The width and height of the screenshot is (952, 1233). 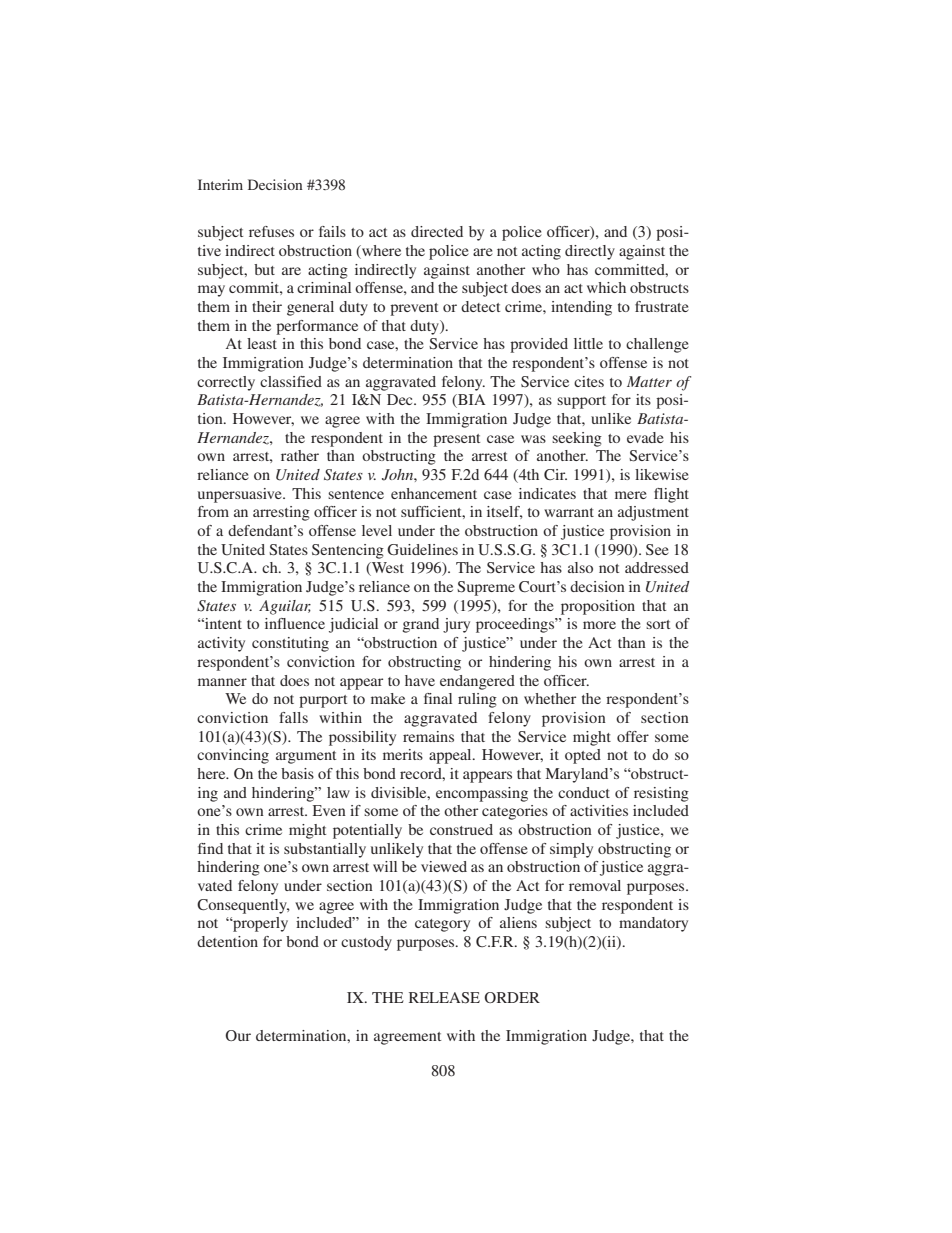 What do you see at coordinates (300, 455) in the screenshot?
I see `rather` at bounding box center [300, 455].
